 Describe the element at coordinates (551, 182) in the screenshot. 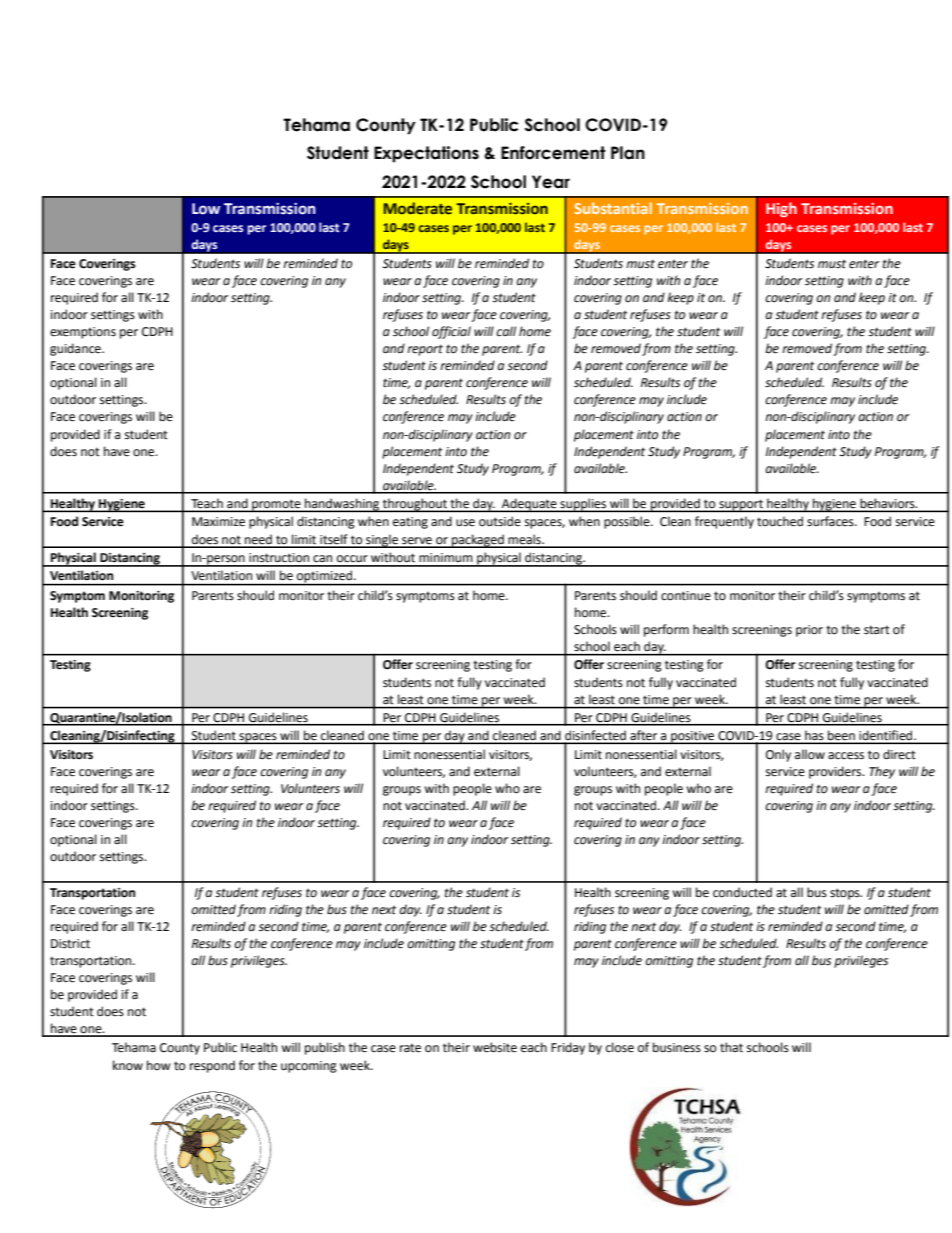

I see `Year` at that location.
